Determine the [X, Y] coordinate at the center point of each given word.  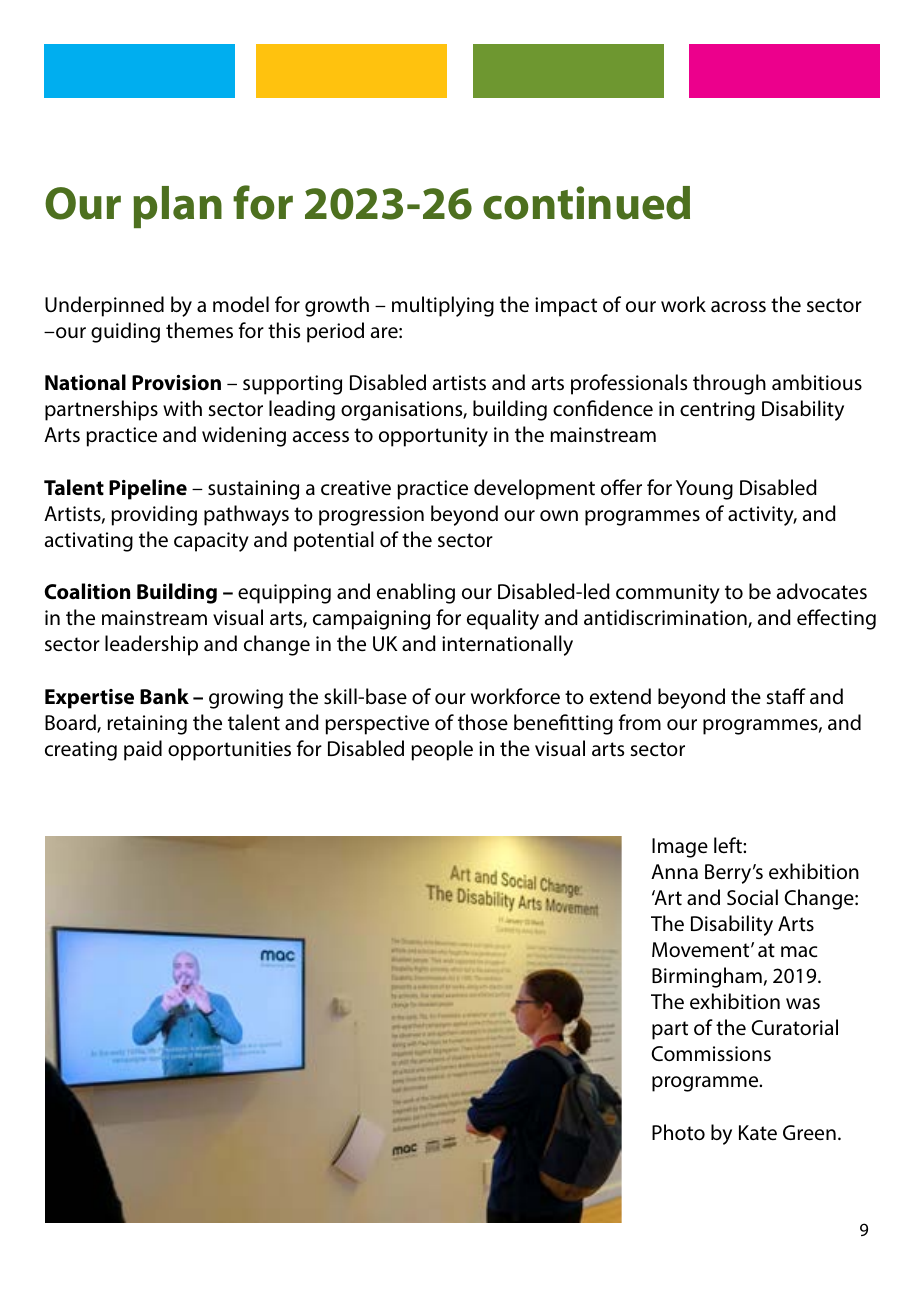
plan [177, 207]
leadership [151, 645]
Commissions [711, 1053]
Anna [674, 871]
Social [752, 897]
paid [143, 750]
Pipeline [148, 489]
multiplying [443, 306]
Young [704, 490]
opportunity [433, 437]
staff [786, 696]
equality [503, 619]
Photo [678, 1132]
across [738, 306]
